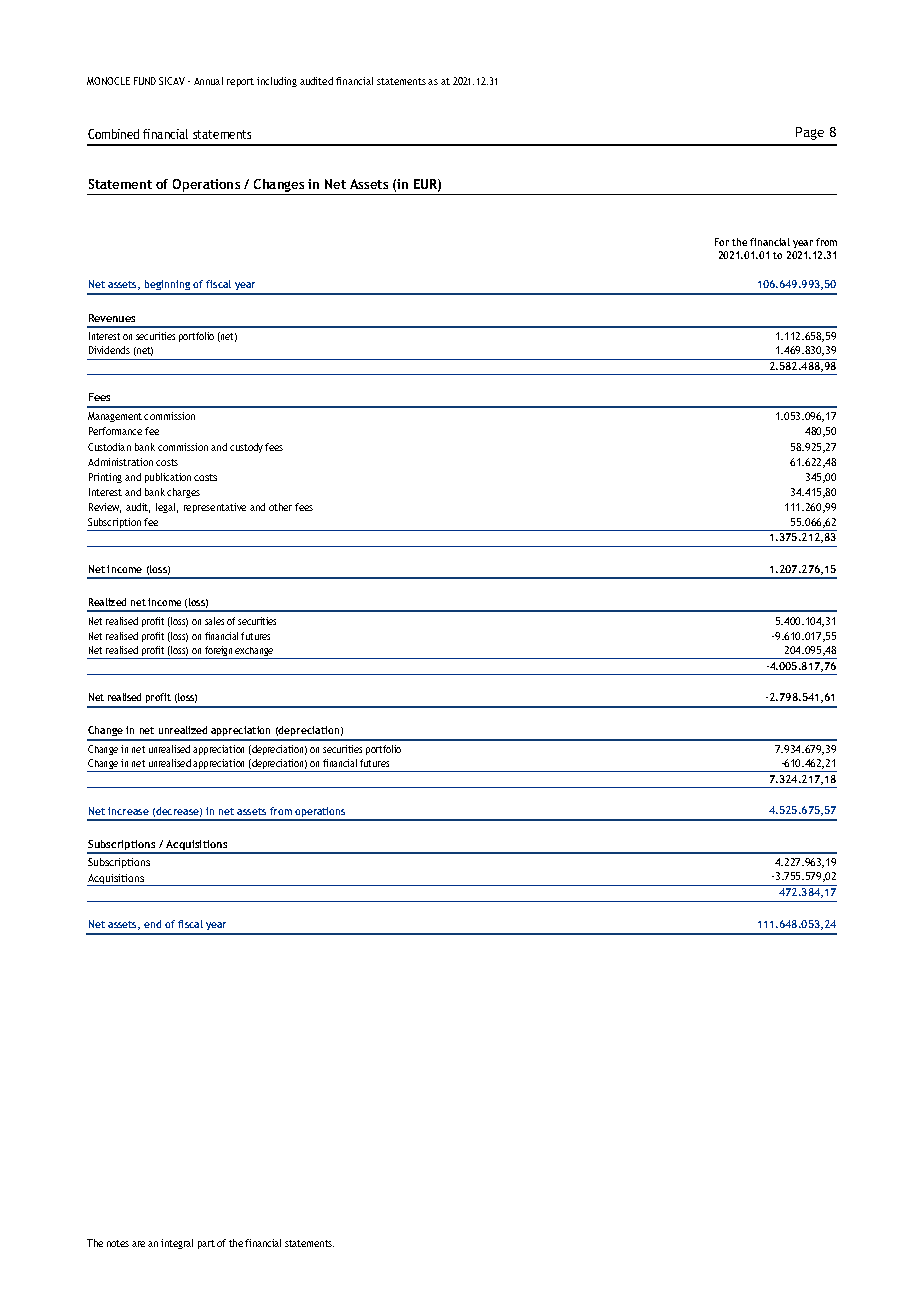 The height and width of the screenshot is (1309, 924). Describe the element at coordinates (138, 1244) in the screenshot. I see `are` at that location.
